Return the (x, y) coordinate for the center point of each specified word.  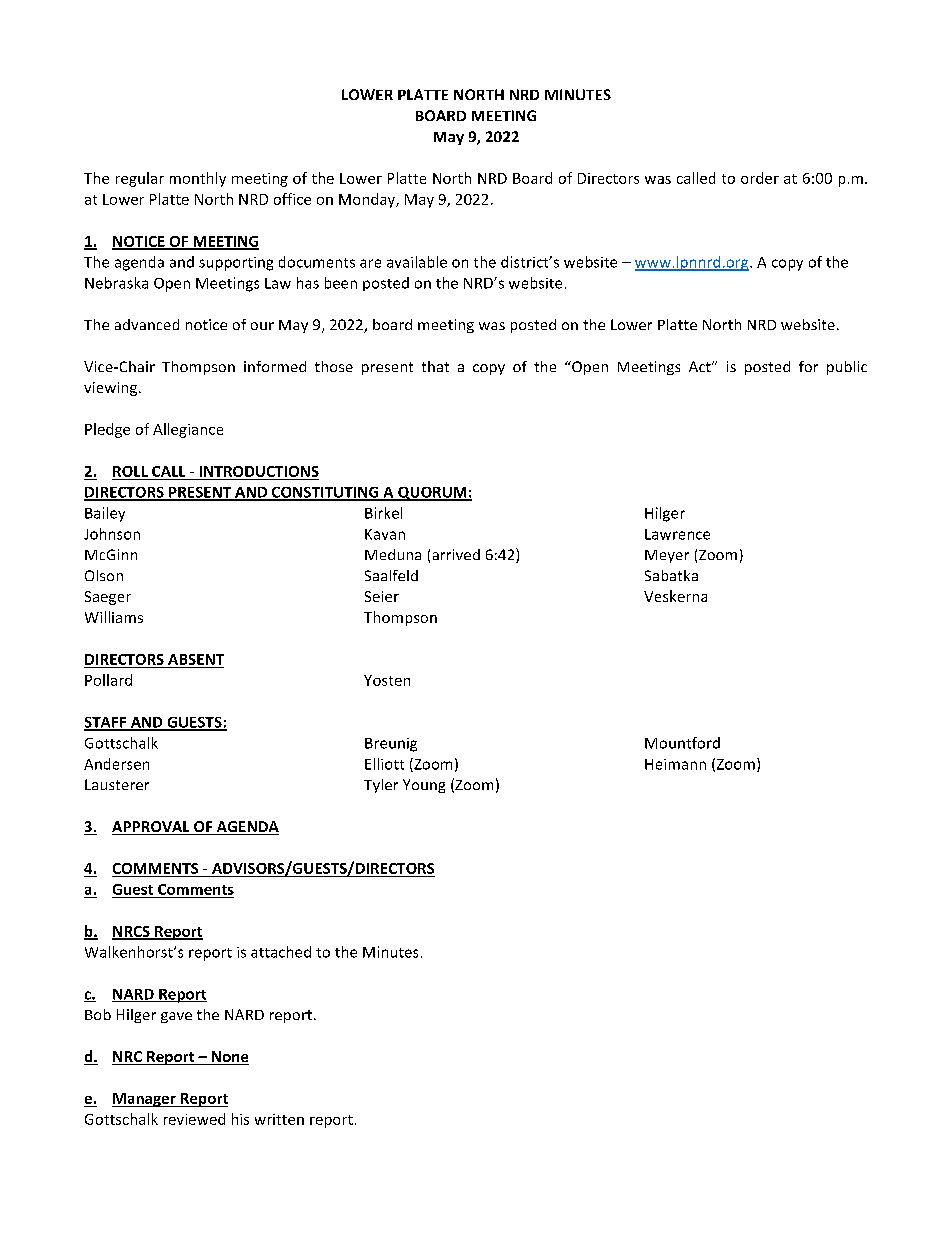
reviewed (194, 1119)
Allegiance (188, 430)
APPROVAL (152, 828)
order (760, 178)
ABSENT (196, 659)
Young (424, 786)
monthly (198, 179)
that (435, 366)
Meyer (667, 556)
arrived (456, 554)
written (279, 1119)
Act (701, 366)
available (417, 262)
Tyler (381, 786)
